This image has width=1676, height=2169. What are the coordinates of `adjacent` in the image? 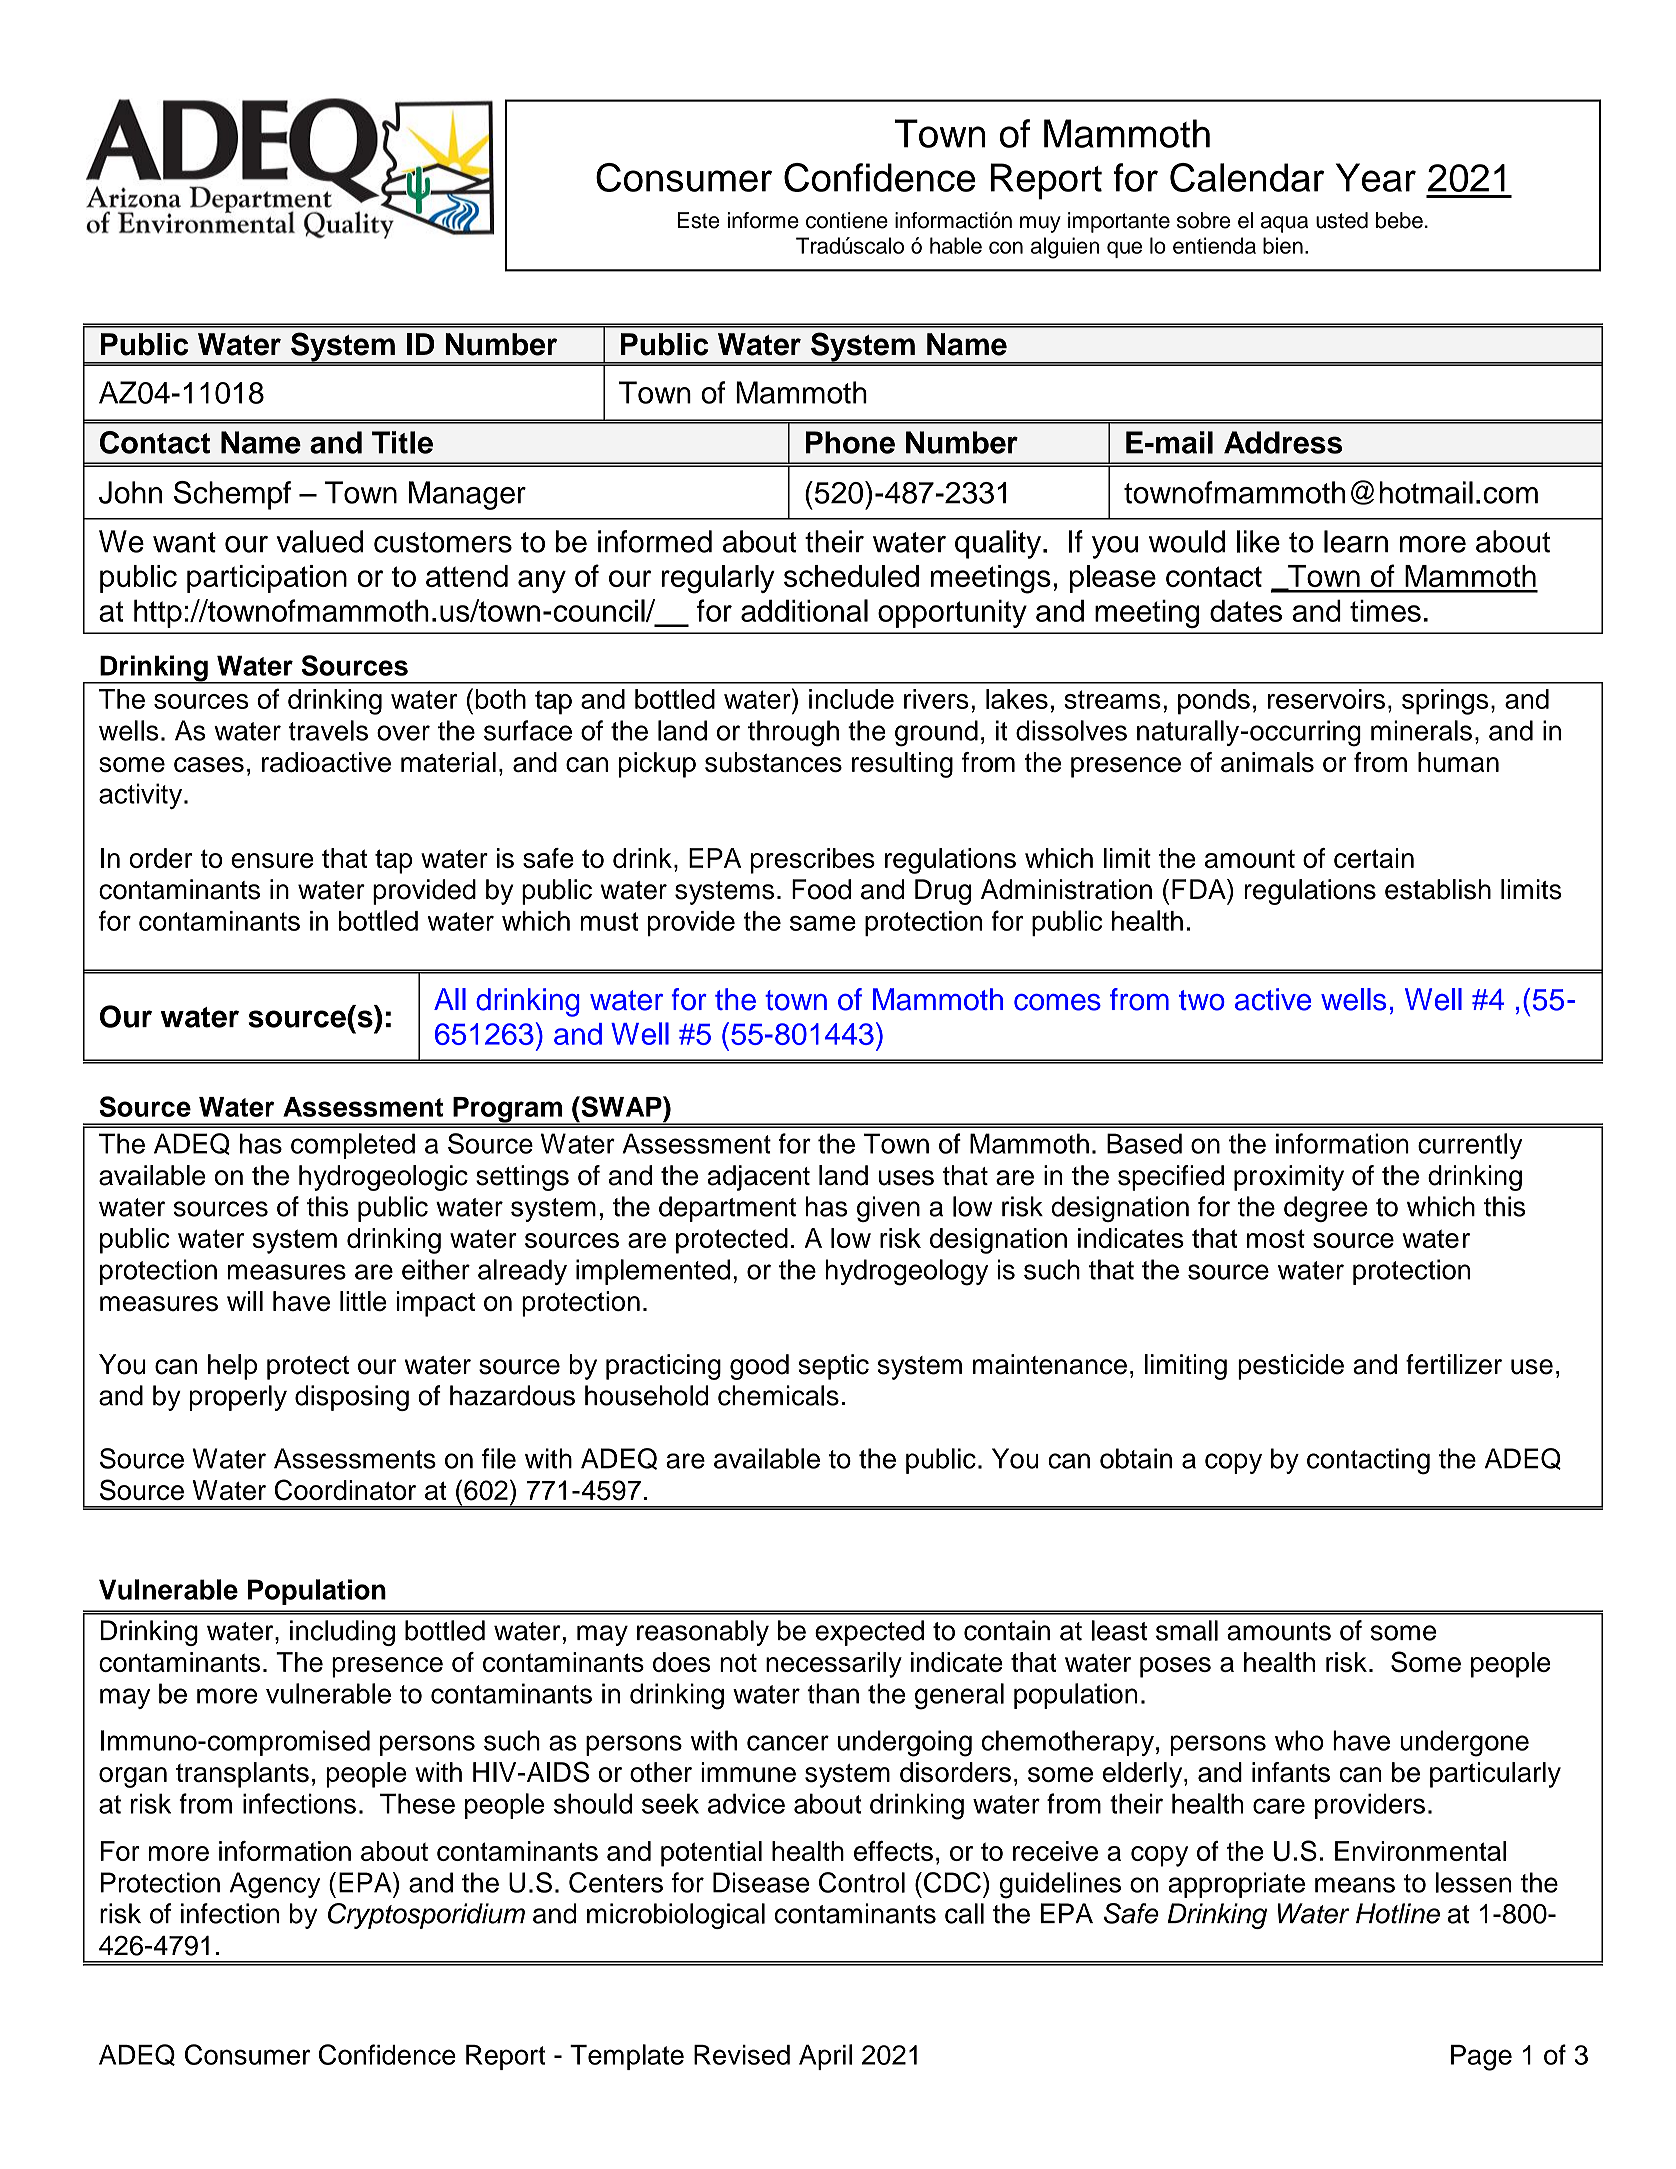 It's located at (758, 1178).
